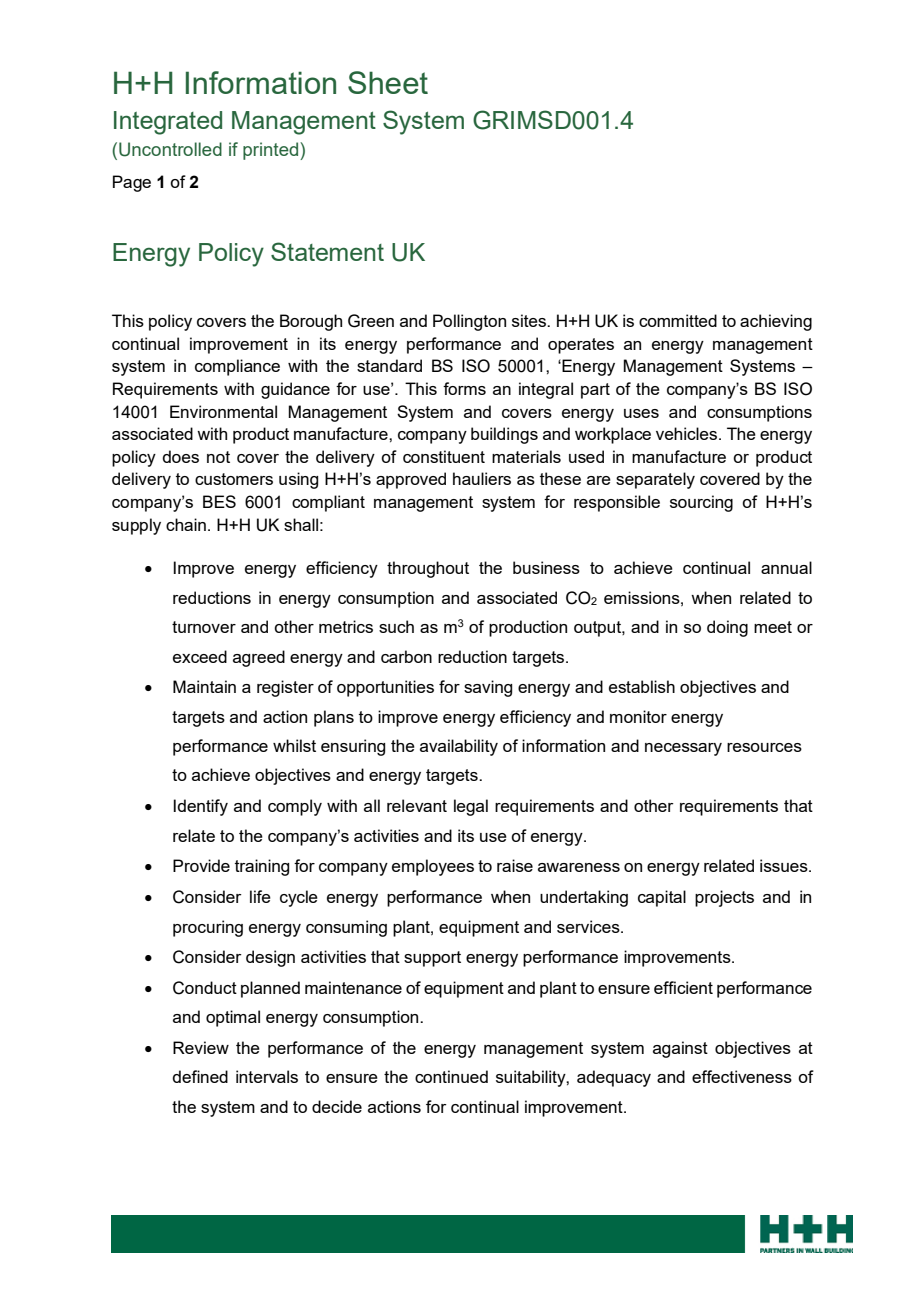 This image has width=924, height=1308. I want to click on turnover, so click(204, 627).
